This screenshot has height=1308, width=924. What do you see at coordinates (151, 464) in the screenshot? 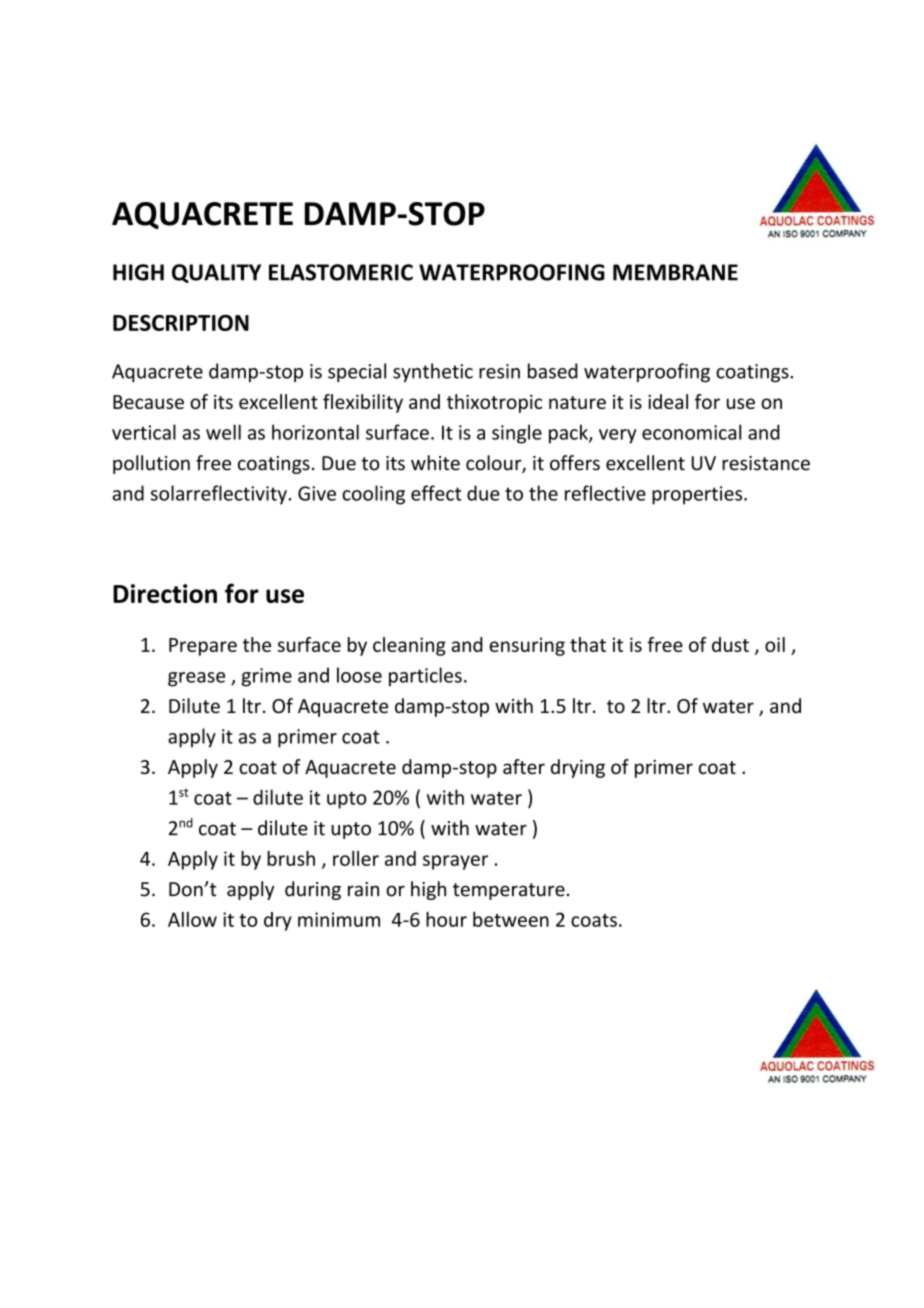
I see `pollution` at bounding box center [151, 464].
